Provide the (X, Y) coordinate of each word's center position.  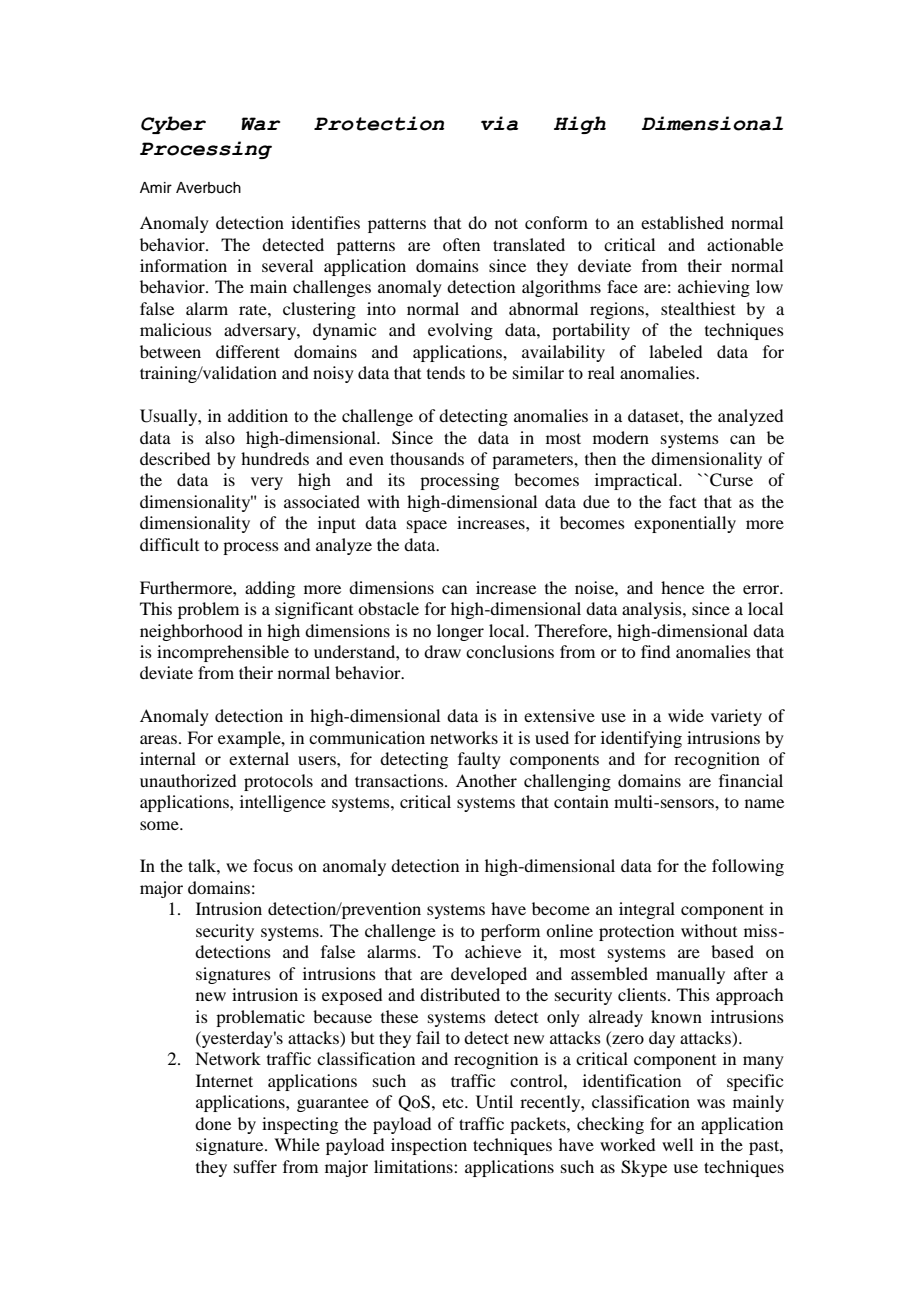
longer (460, 632)
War (260, 124)
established (682, 222)
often (461, 244)
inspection (429, 1146)
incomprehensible (223, 653)
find (655, 651)
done (213, 1123)
